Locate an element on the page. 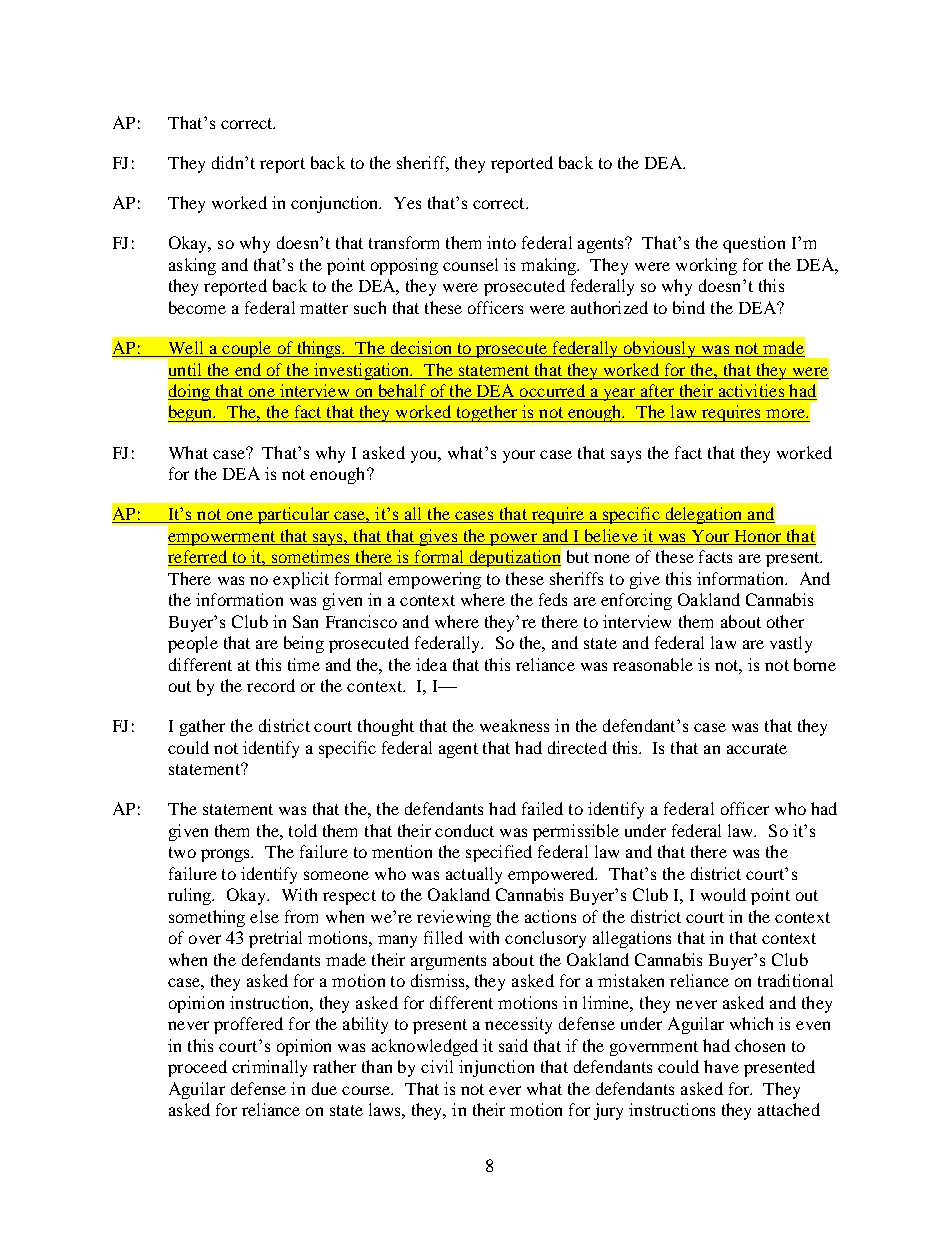 The image size is (952, 1233). idea is located at coordinates (431, 664).
